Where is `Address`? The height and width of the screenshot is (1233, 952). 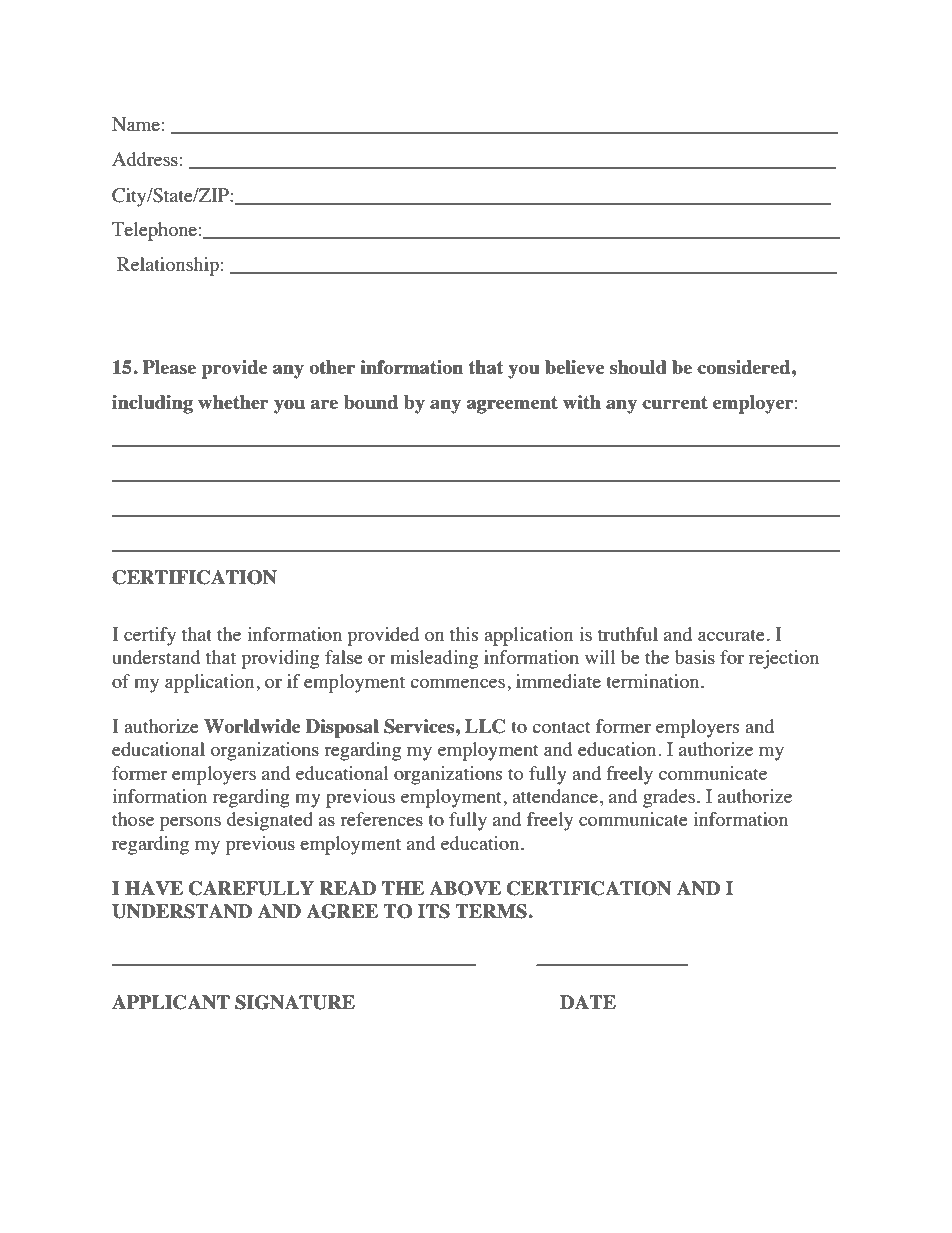
Address is located at coordinates (145, 159).
